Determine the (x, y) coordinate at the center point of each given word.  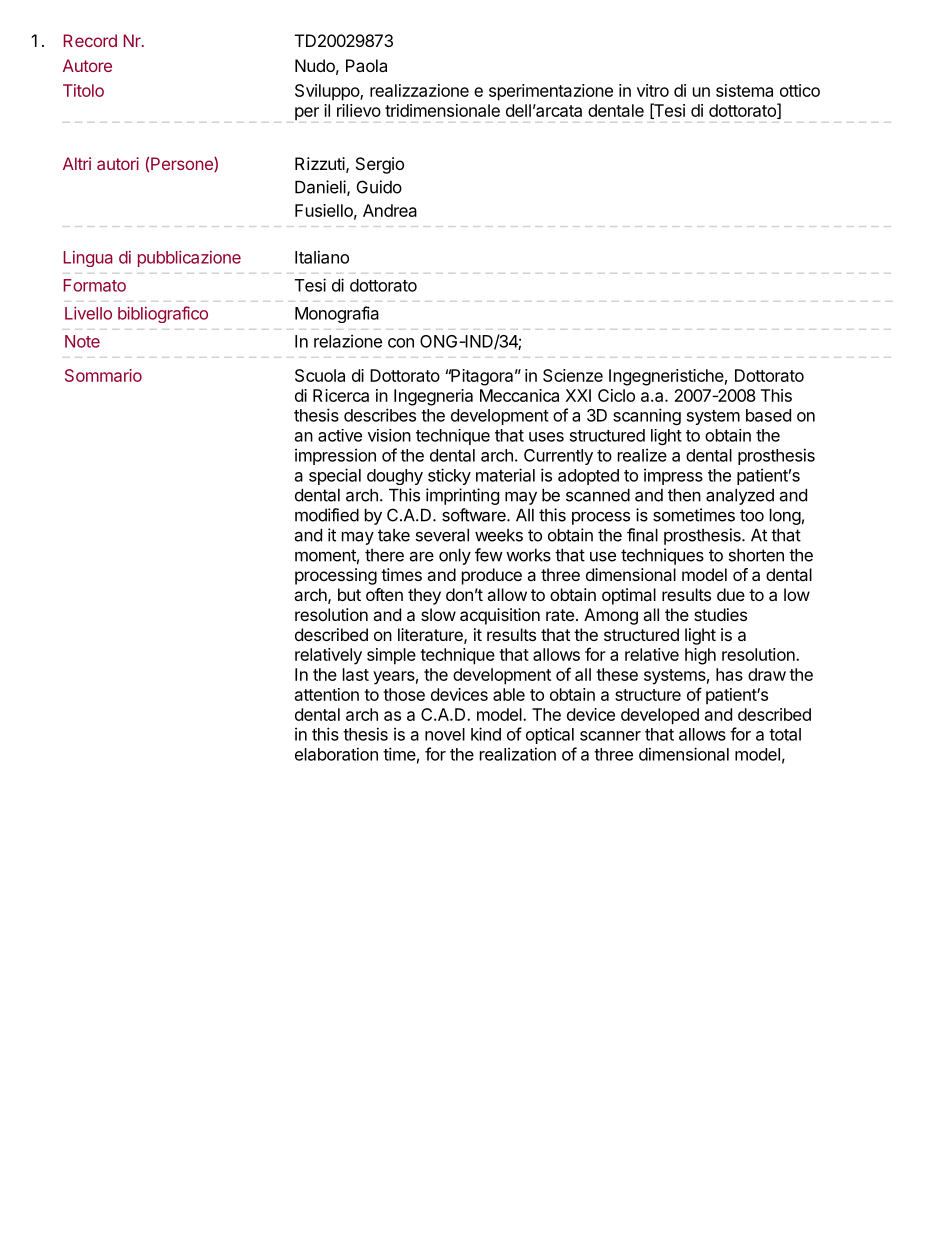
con (401, 343)
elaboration (336, 754)
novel (445, 734)
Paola (366, 65)
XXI (578, 395)
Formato (95, 285)
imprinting (462, 496)
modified (327, 515)
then (684, 495)
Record (90, 40)
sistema (744, 90)
